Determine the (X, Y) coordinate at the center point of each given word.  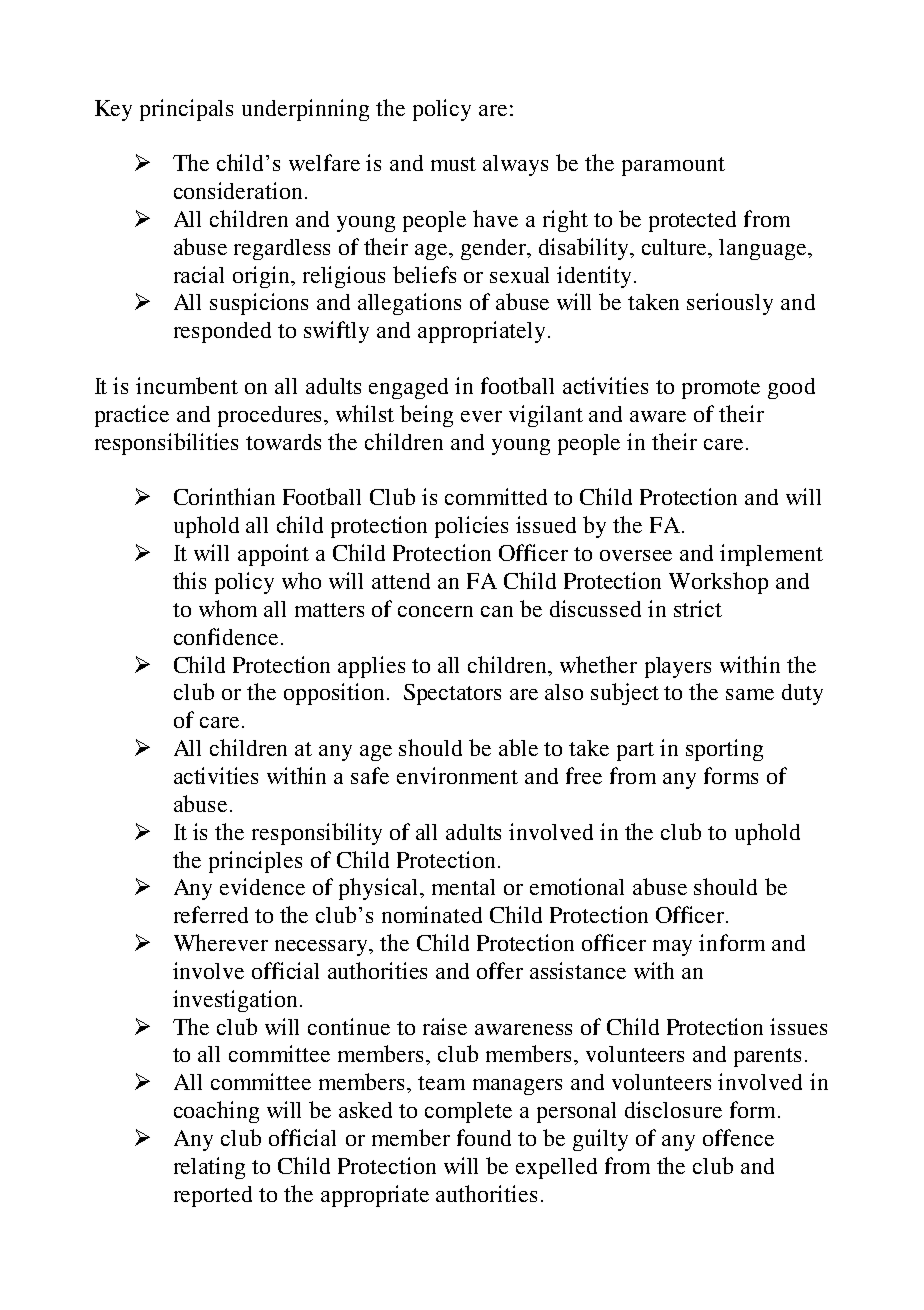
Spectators (452, 694)
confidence (226, 636)
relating (209, 1168)
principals (186, 110)
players (678, 667)
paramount (673, 166)
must (453, 164)
